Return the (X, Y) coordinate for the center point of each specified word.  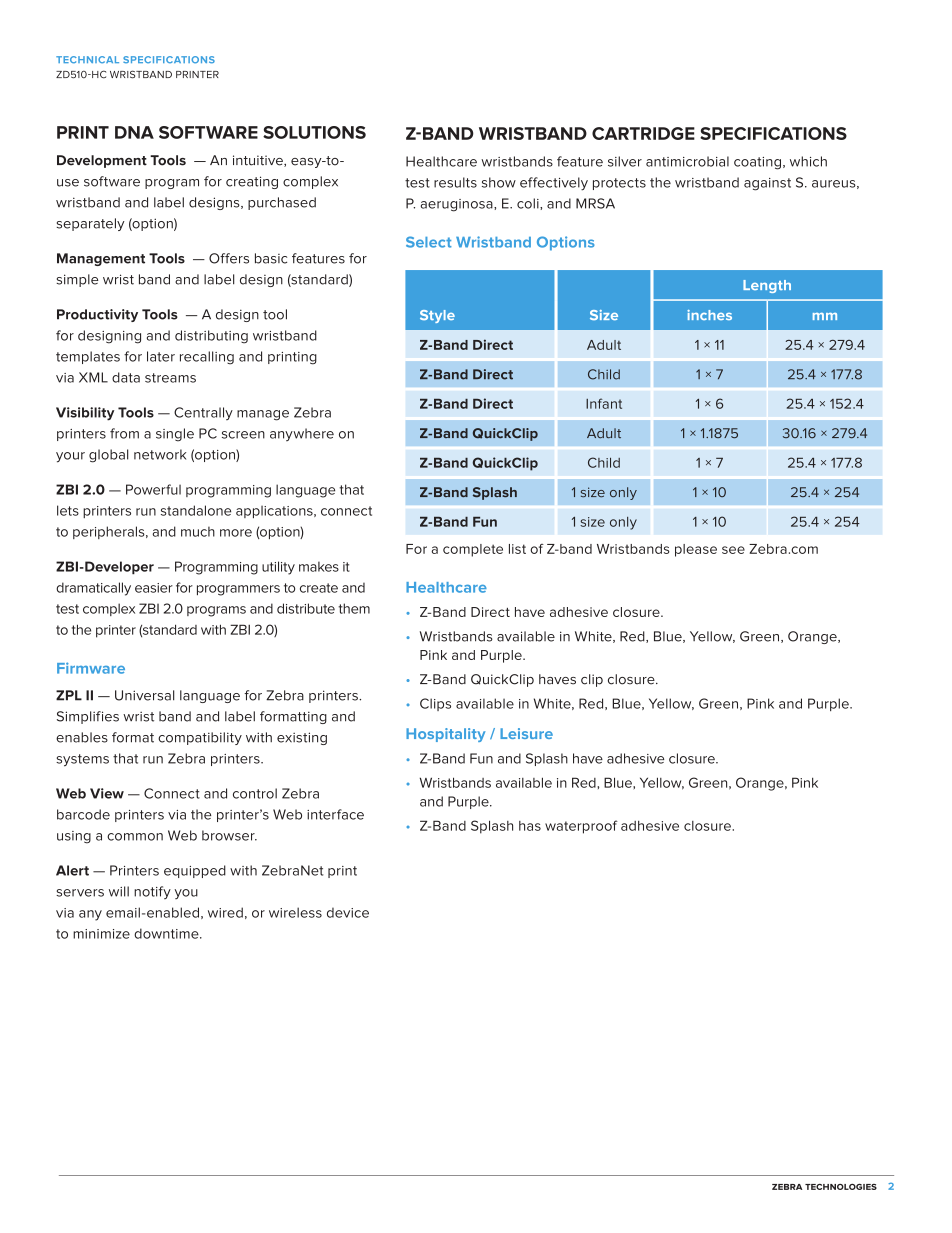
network (160, 454)
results (455, 182)
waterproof (581, 827)
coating (757, 163)
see (733, 550)
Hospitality (445, 735)
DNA (134, 132)
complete (473, 550)
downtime (167, 933)
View (107, 793)
